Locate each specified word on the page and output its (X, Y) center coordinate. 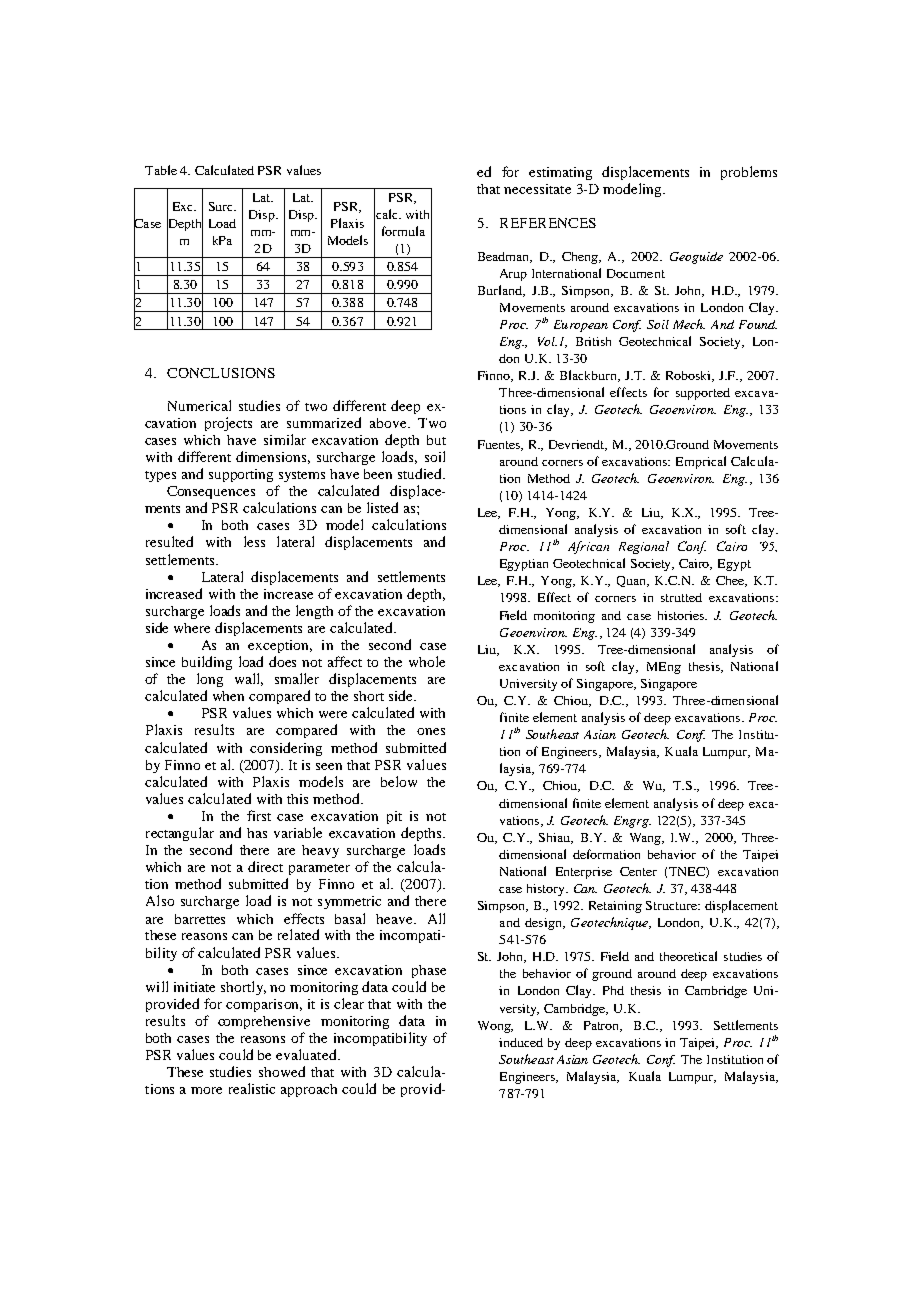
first (259, 815)
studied (421, 473)
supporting (241, 475)
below (399, 781)
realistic (252, 1088)
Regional (644, 547)
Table (161, 170)
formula (403, 231)
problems (749, 173)
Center (638, 871)
